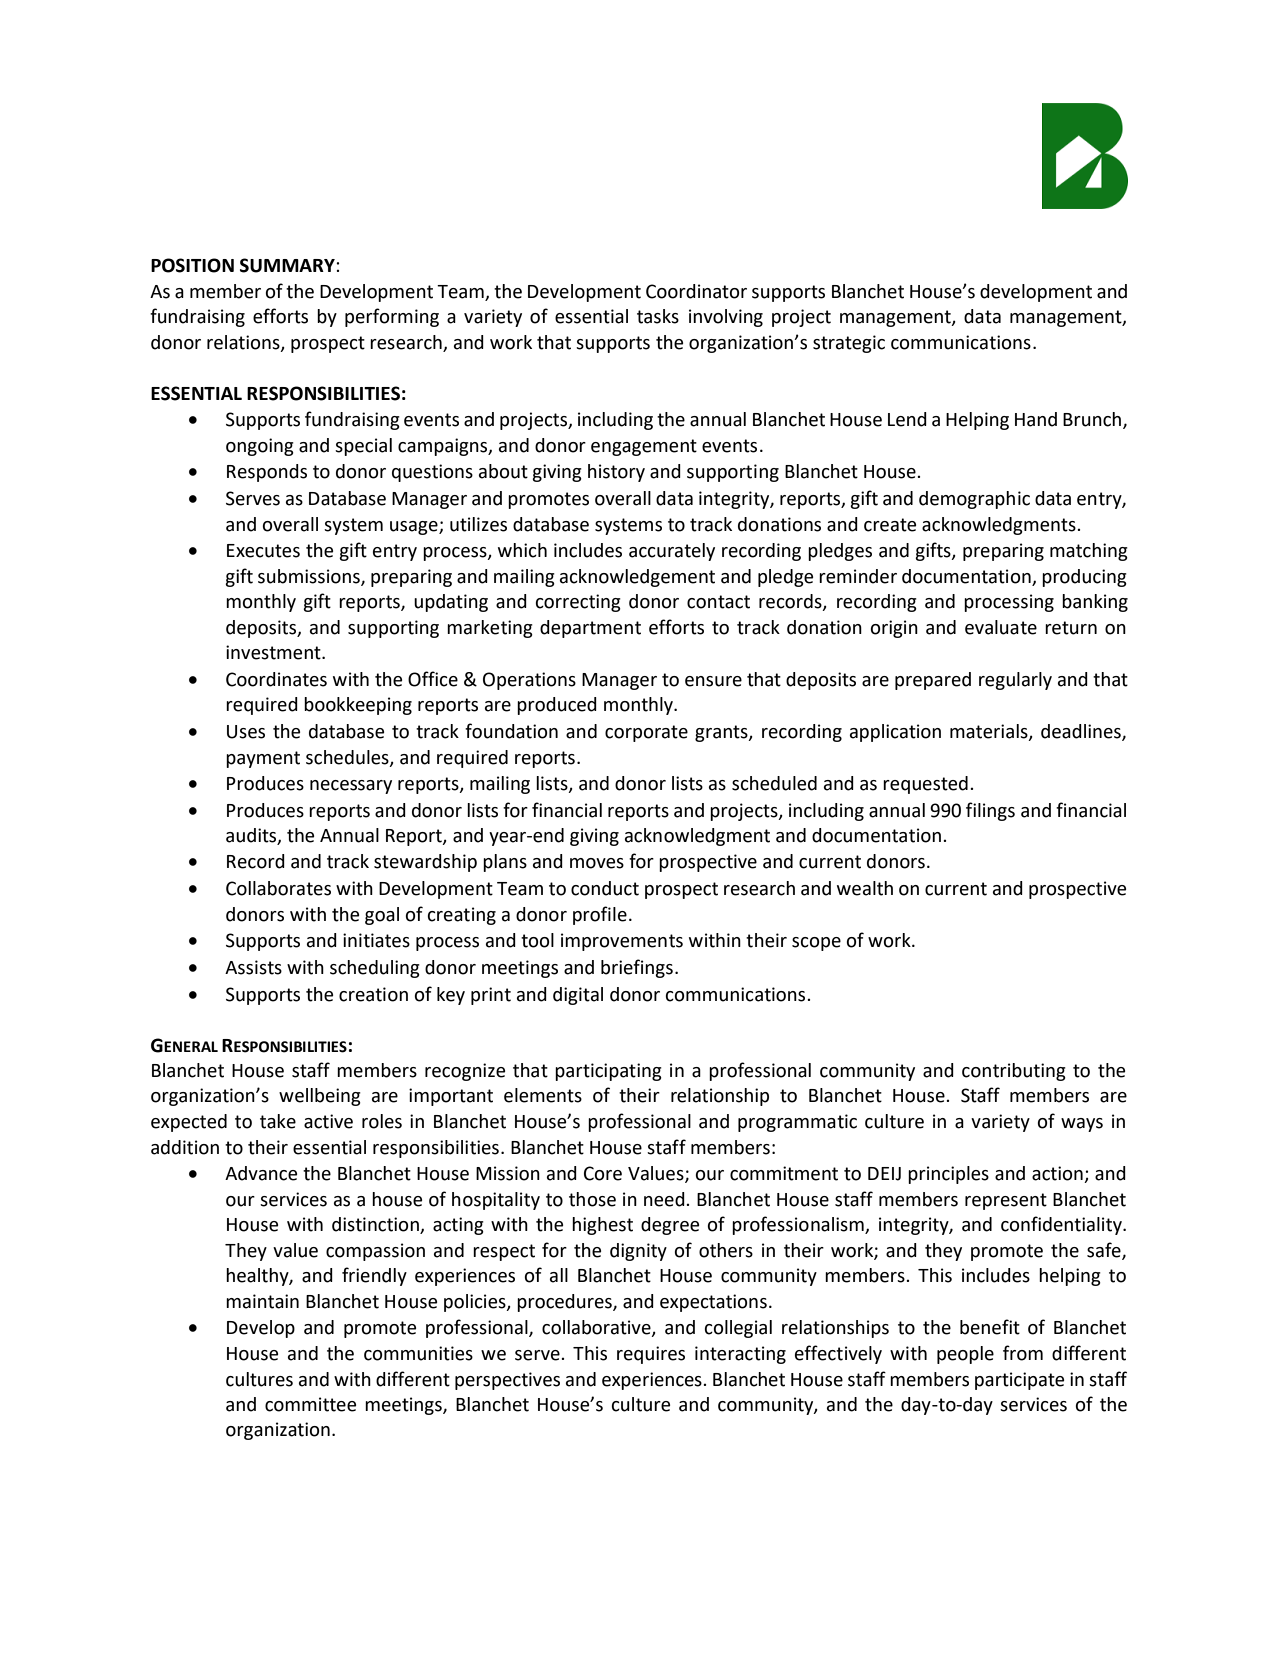 The image size is (1278, 1654). Describe the element at coordinates (1015, 681) in the document. I see `regularly` at that location.
